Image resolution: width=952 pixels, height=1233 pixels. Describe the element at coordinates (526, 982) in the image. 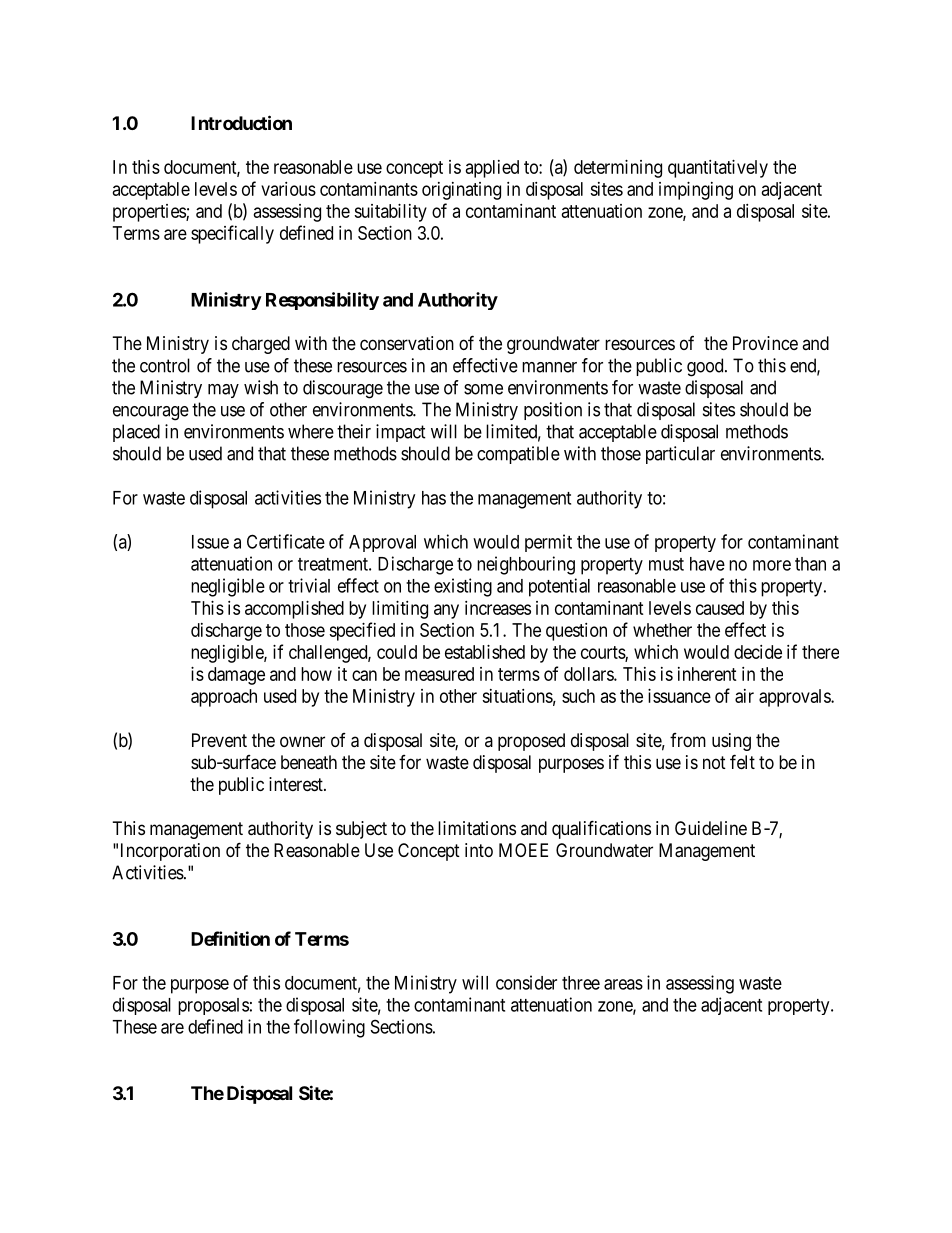

I see `consider` at that location.
